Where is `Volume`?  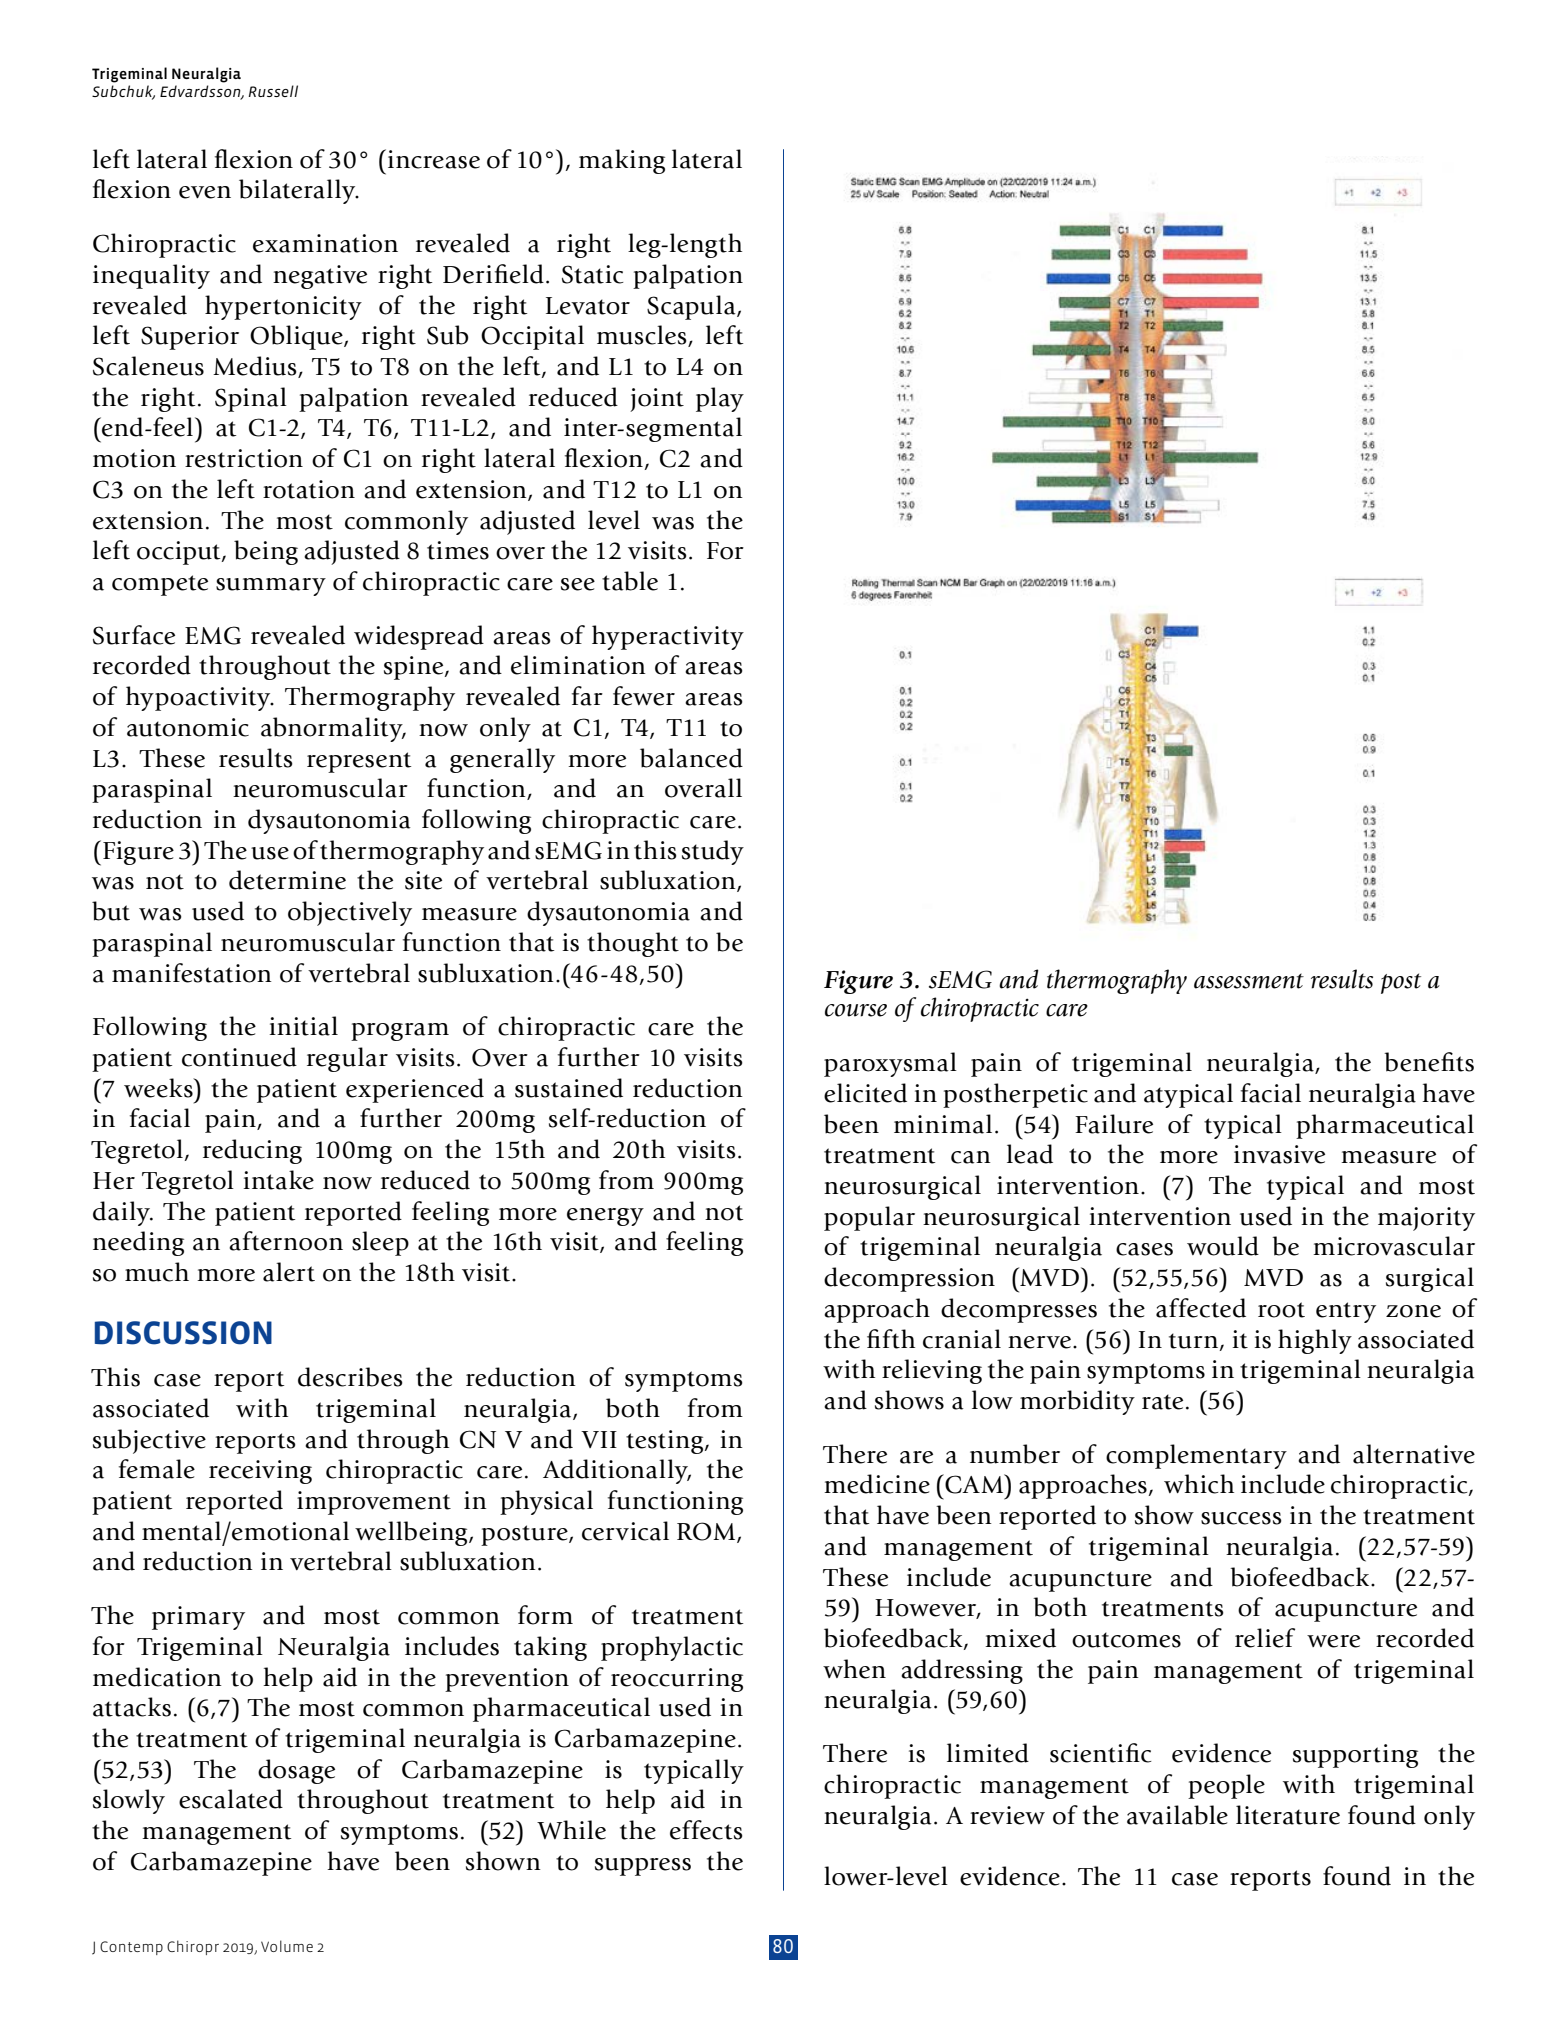
Volume is located at coordinates (287, 1946).
